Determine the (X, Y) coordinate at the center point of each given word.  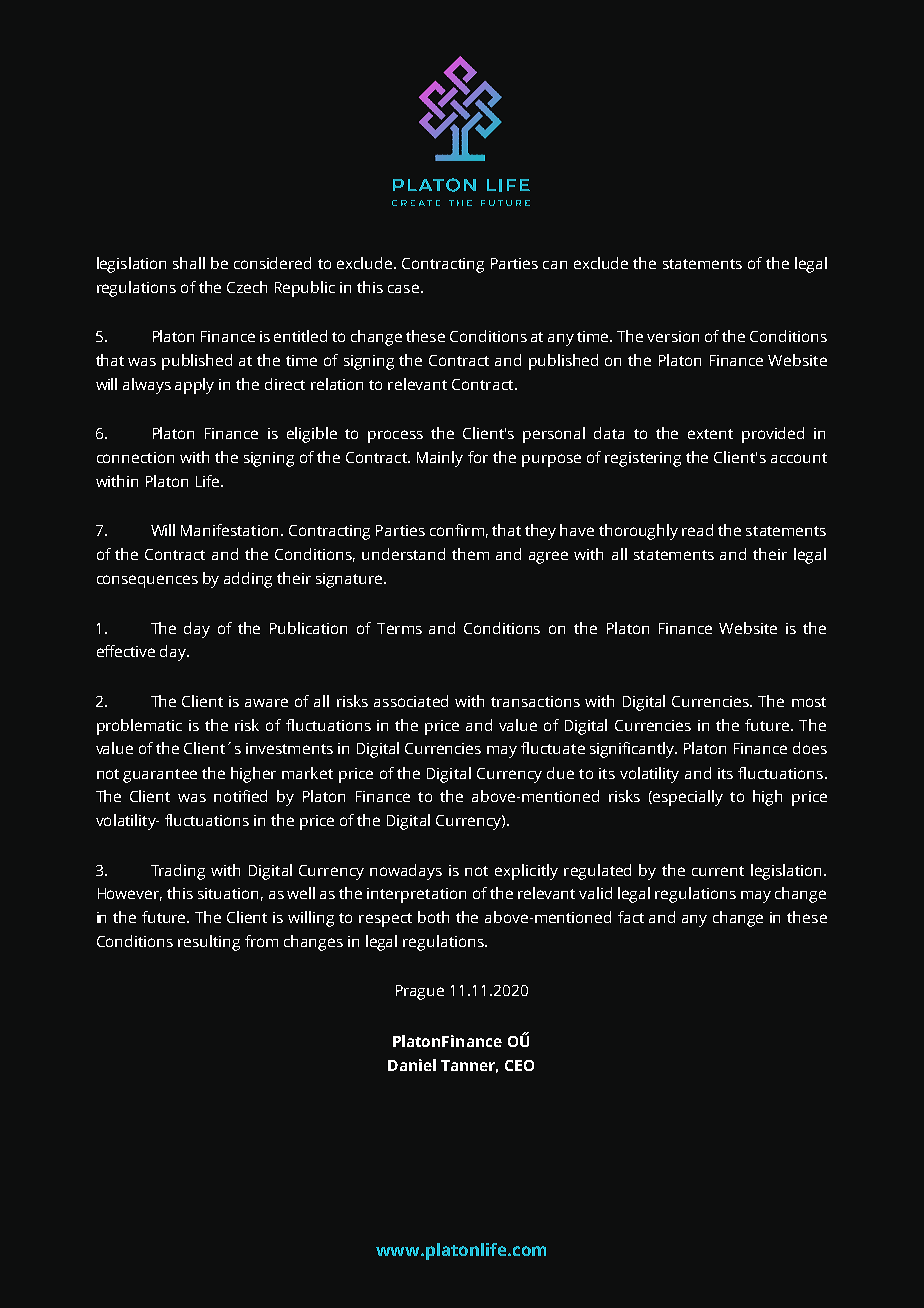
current (718, 871)
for (478, 457)
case (405, 288)
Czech (247, 287)
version (673, 336)
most (809, 702)
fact (631, 917)
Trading (178, 872)
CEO (519, 1065)
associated (411, 701)
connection (135, 457)
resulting (209, 943)
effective (126, 651)
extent (710, 434)
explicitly (526, 872)
